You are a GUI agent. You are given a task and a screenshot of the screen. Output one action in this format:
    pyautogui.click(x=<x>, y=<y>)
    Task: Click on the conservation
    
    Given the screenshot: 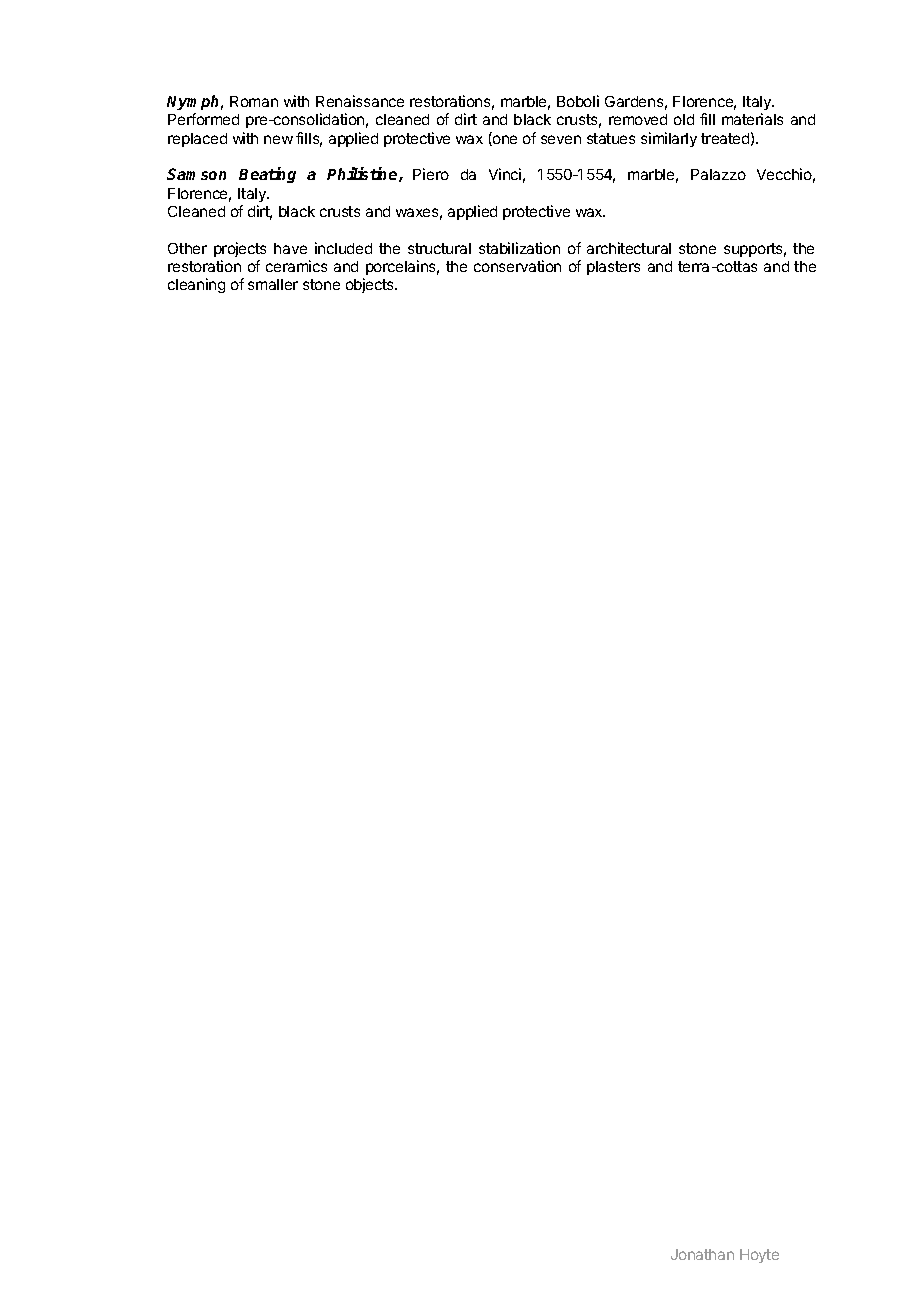 What is the action you would take?
    pyautogui.click(x=517, y=266)
